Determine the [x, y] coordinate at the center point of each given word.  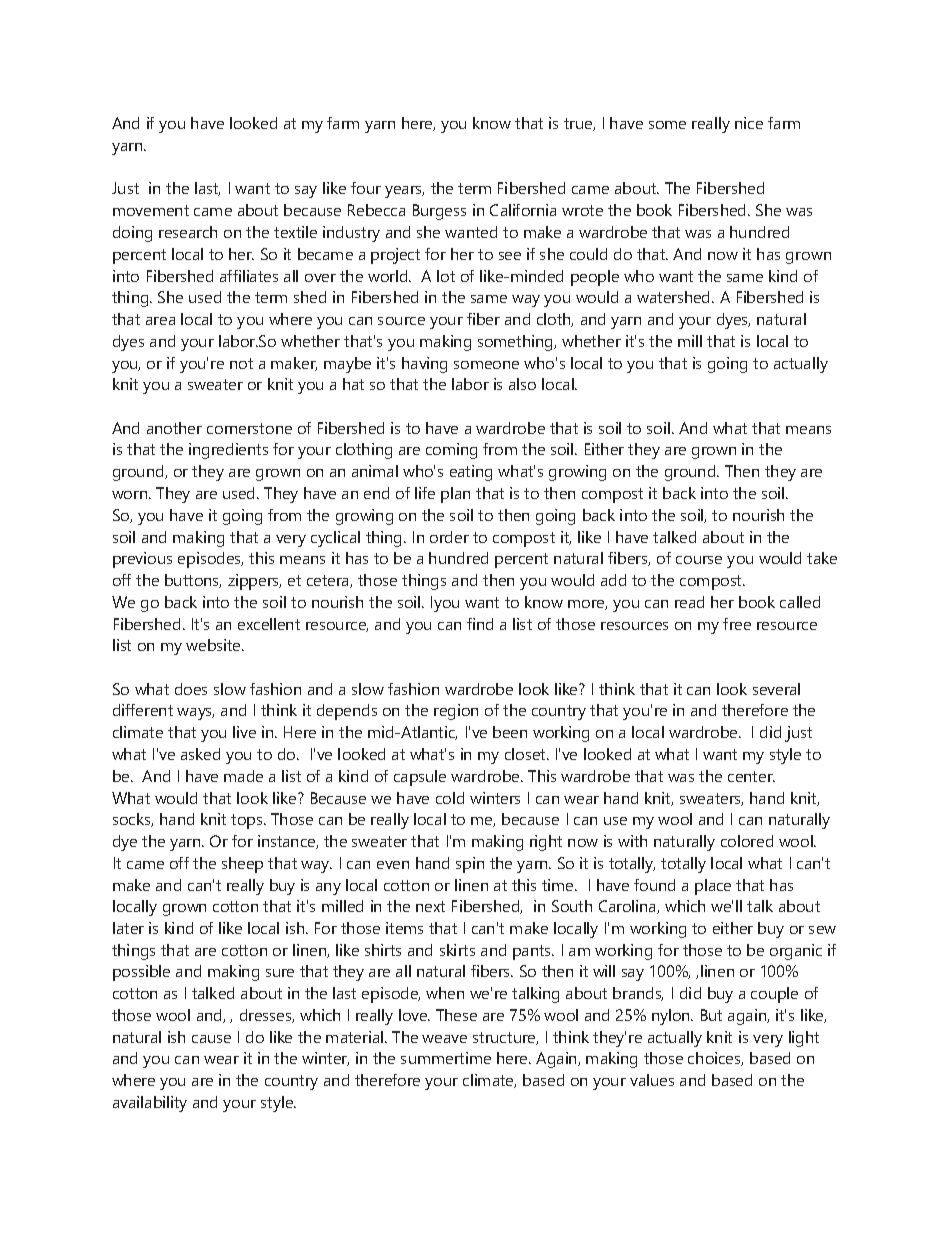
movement [151, 210]
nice [749, 123]
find [480, 624]
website [214, 645]
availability [150, 1104]
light [804, 1039]
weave [444, 1039]
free [737, 624]
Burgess [439, 212]
